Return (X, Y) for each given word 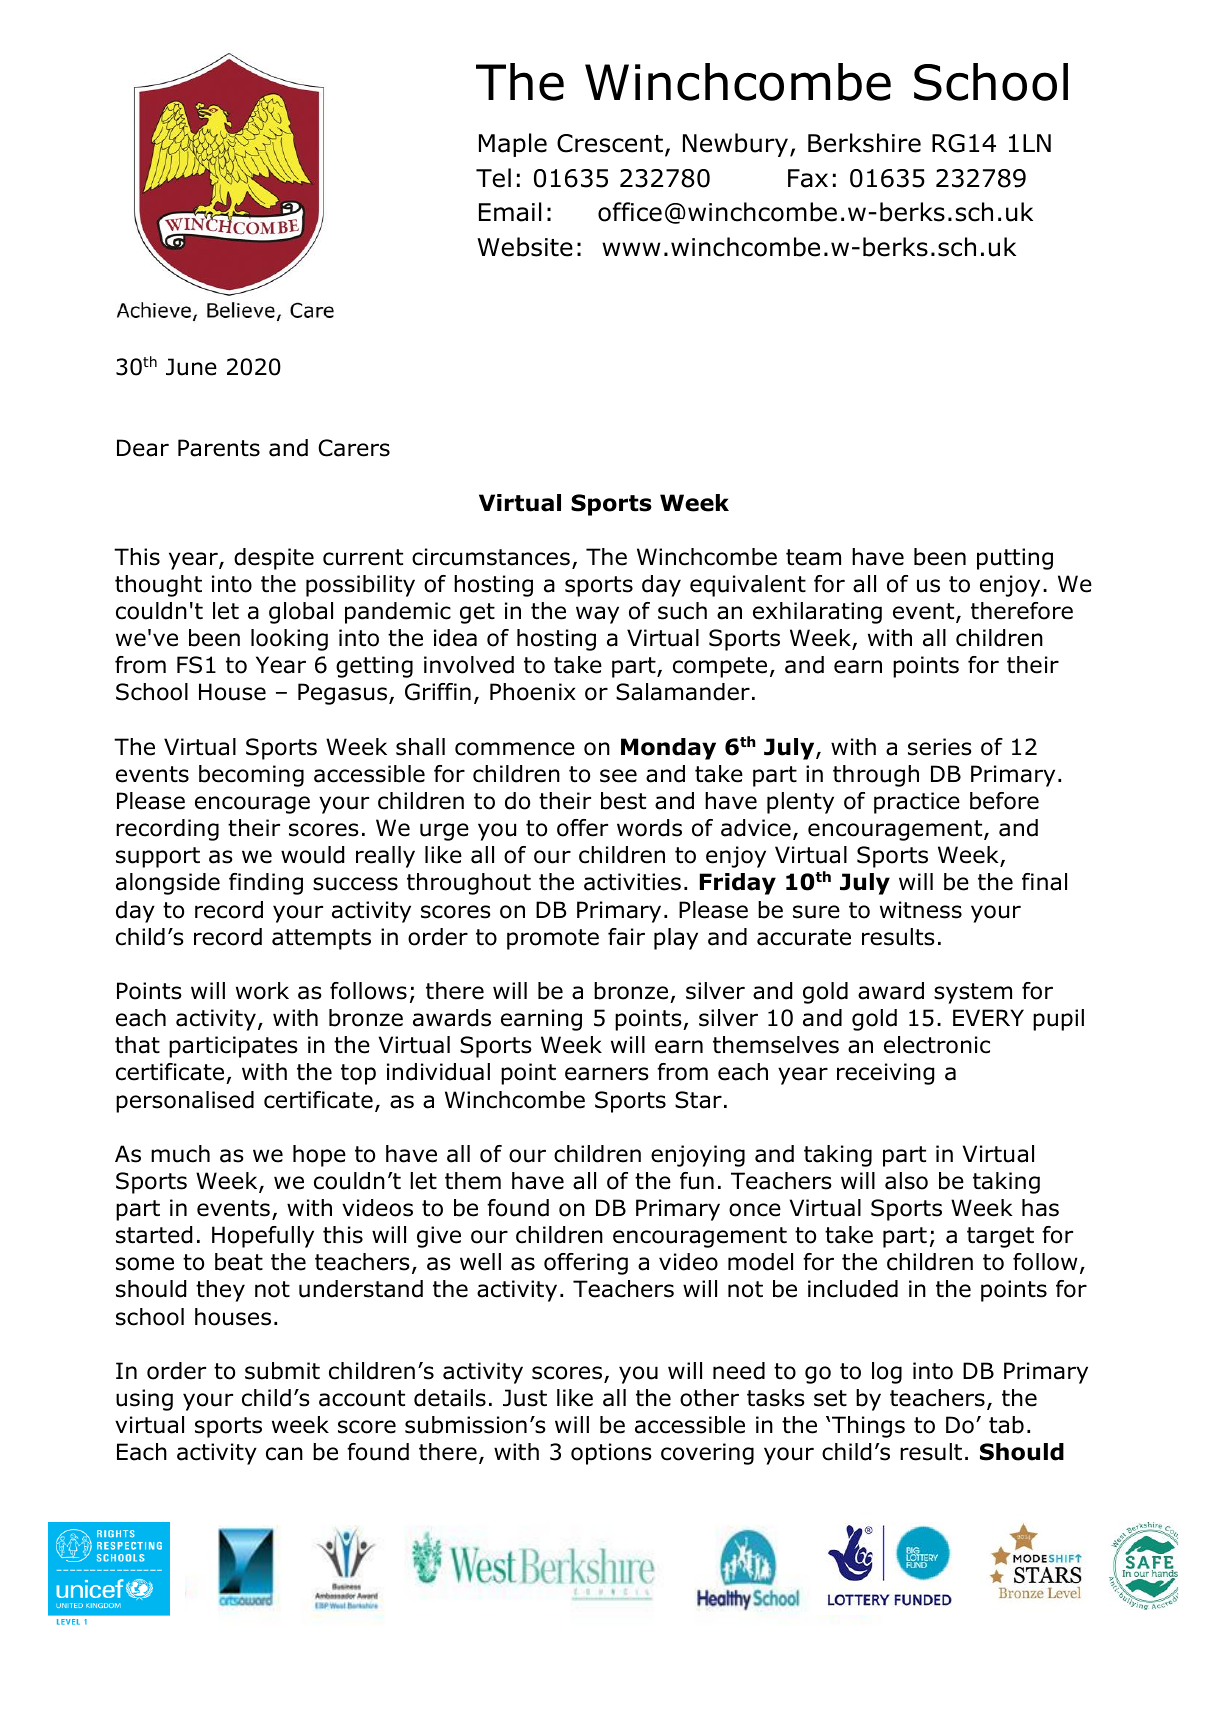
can (284, 1454)
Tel (493, 178)
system (973, 993)
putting (1015, 559)
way (597, 615)
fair (626, 937)
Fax (808, 178)
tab (1006, 1425)
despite (274, 559)
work (262, 991)
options (611, 1454)
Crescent (610, 143)
